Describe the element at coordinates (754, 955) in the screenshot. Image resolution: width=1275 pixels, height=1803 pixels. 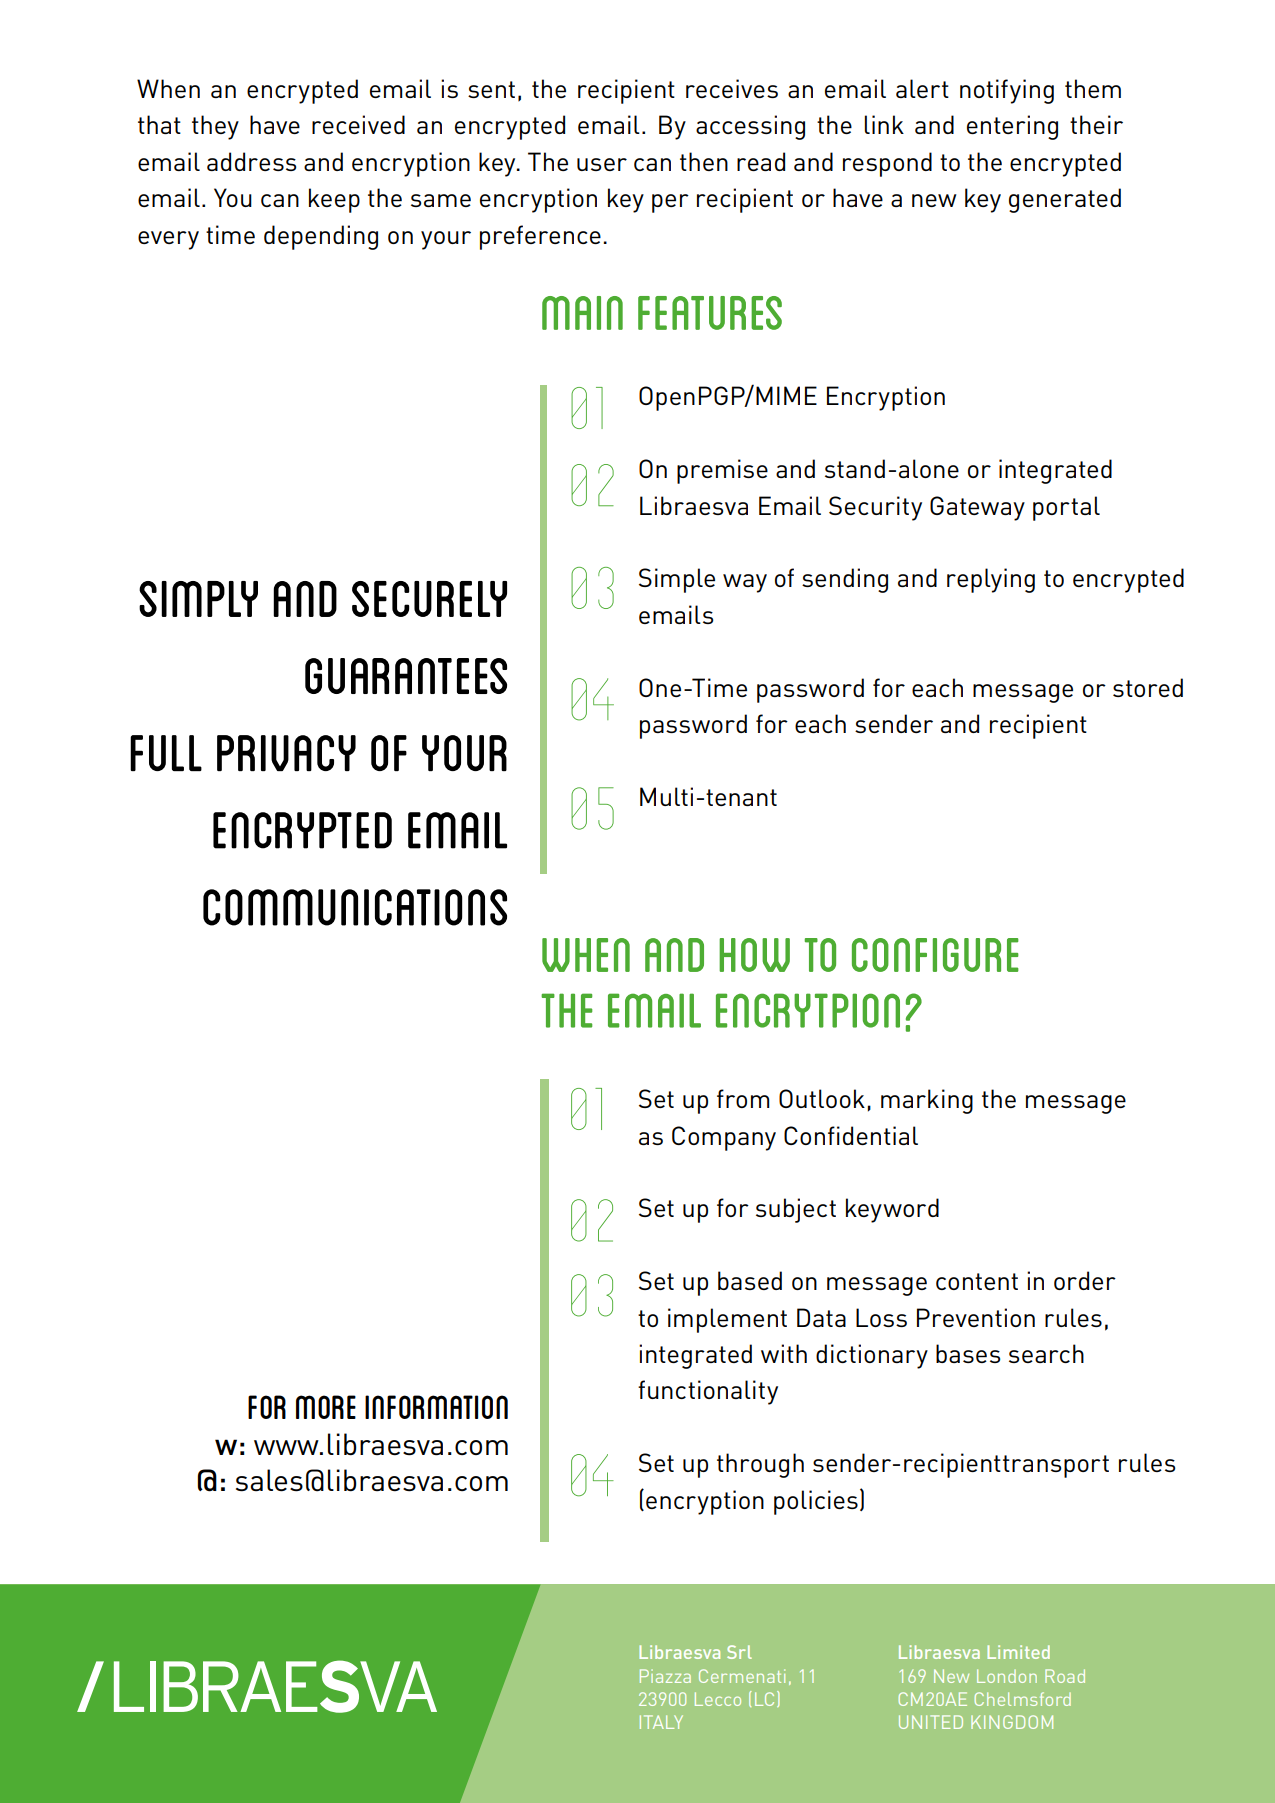
I see `HOW` at that location.
